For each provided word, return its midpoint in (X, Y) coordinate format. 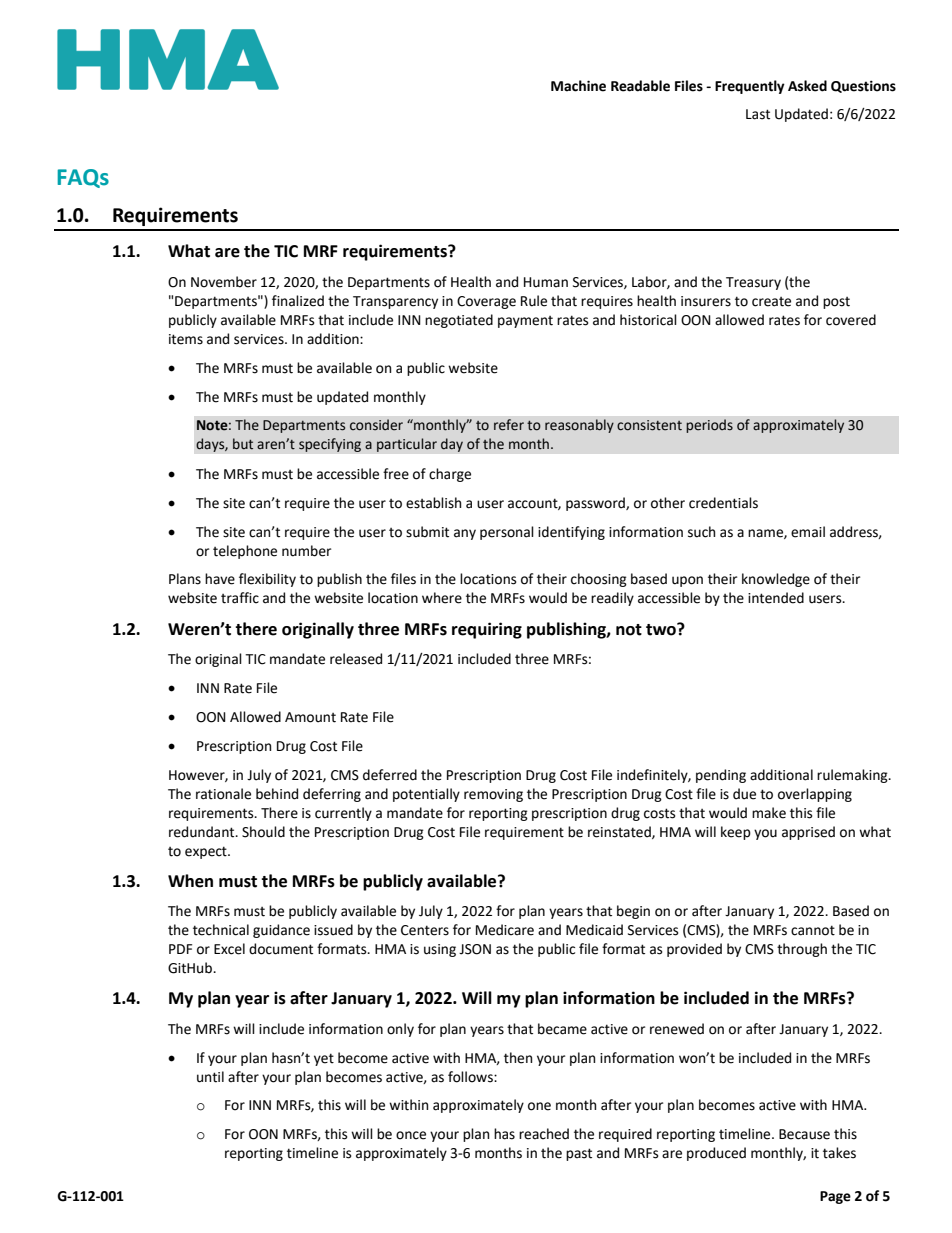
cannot (813, 930)
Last (758, 114)
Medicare (505, 930)
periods (709, 426)
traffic (240, 598)
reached (544, 1134)
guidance (281, 931)
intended (776, 598)
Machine (578, 86)
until (210, 1077)
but (243, 444)
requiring (487, 630)
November (224, 282)
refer (509, 425)
